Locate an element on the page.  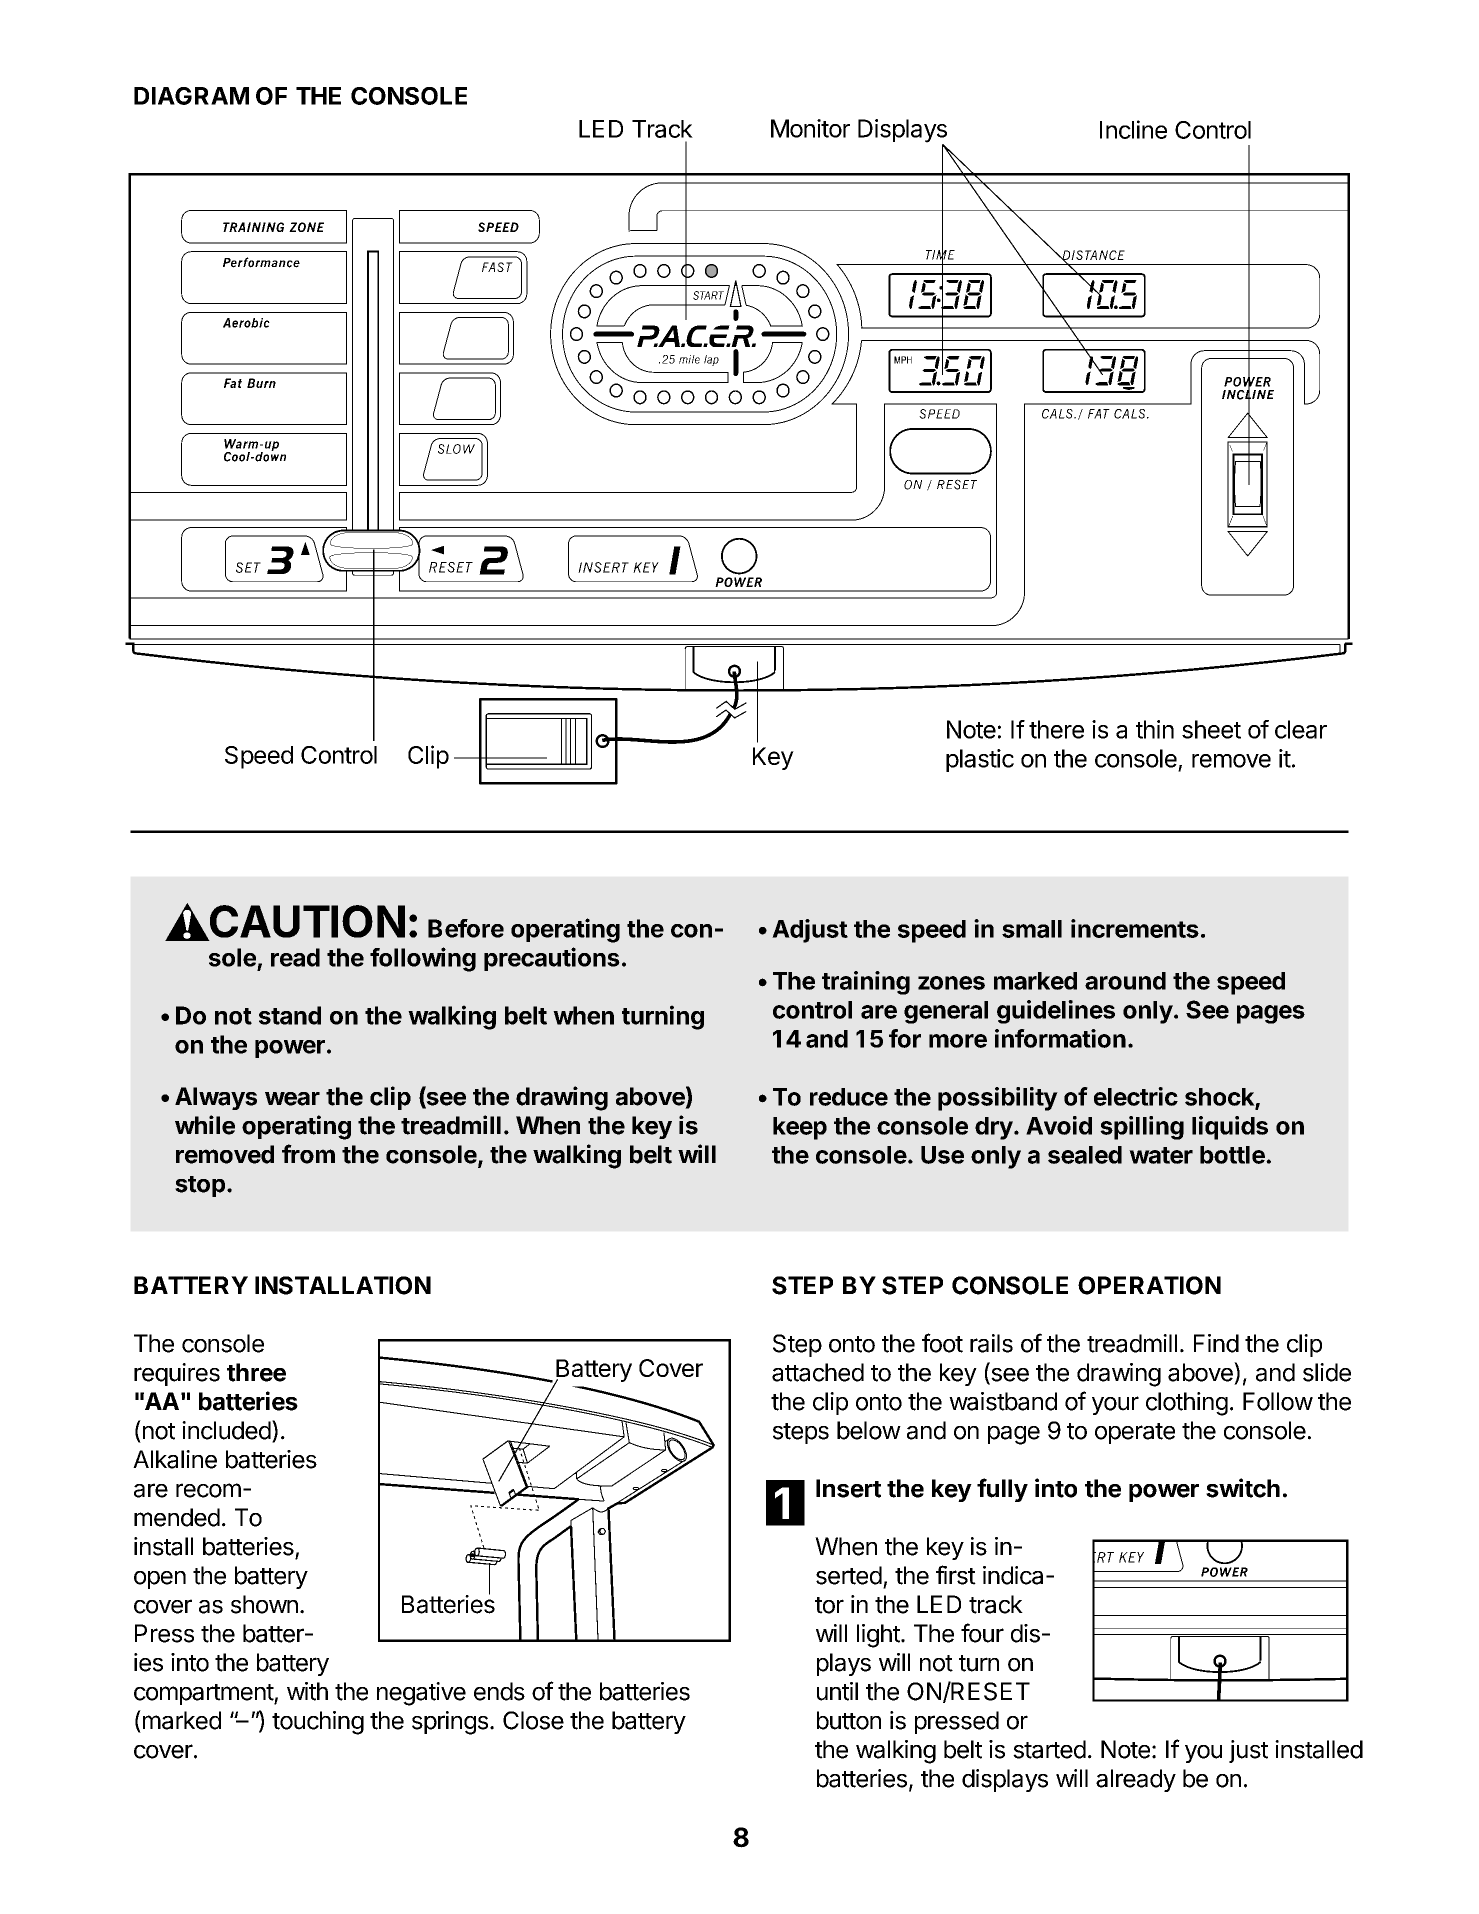
stand is located at coordinates (290, 1015).
